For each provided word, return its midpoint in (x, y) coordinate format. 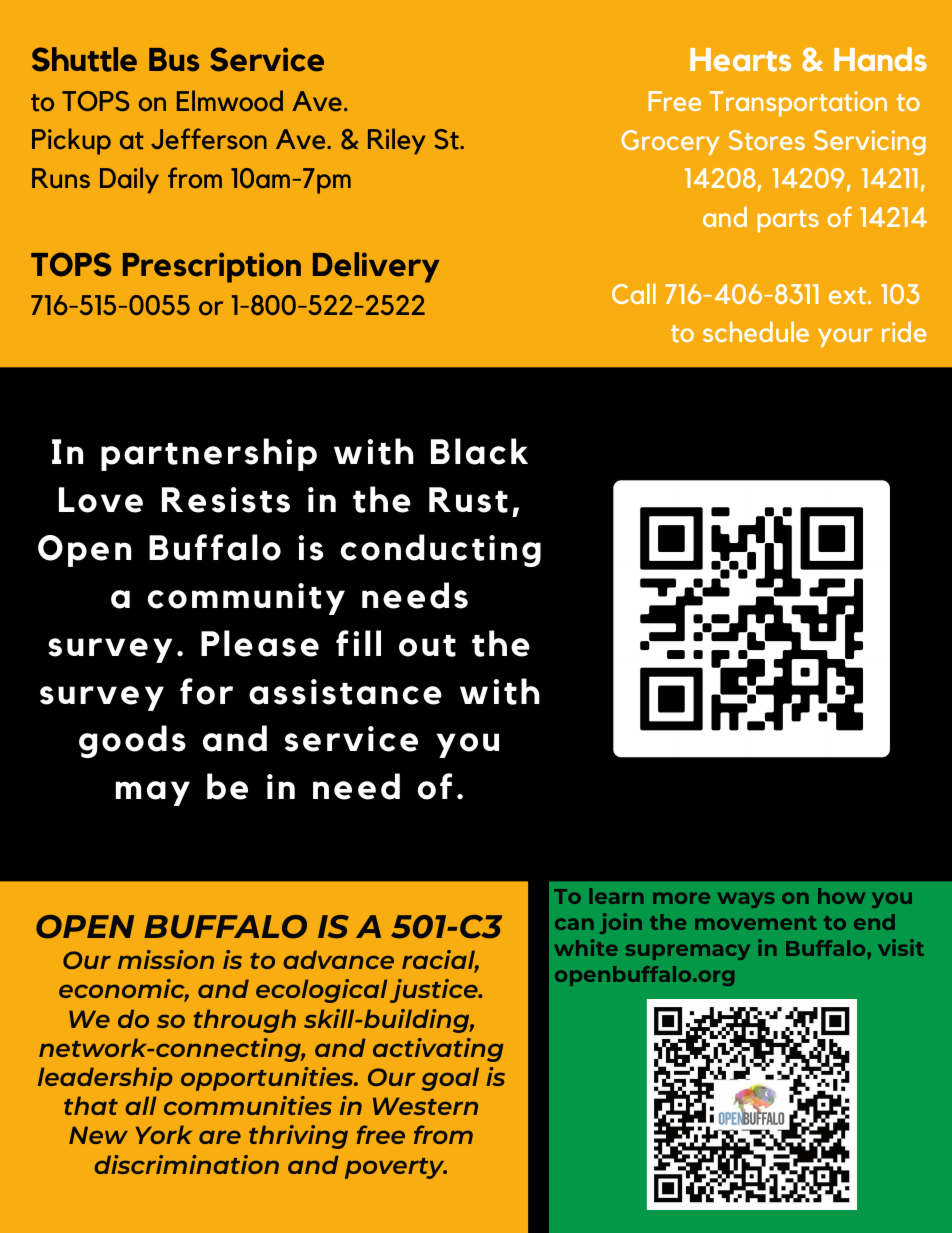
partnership (209, 454)
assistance (345, 692)
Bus (174, 60)
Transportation (798, 104)
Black (479, 451)
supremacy (688, 952)
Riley (397, 141)
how (841, 896)
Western (425, 1106)
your (845, 337)
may (153, 793)
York (164, 1134)
